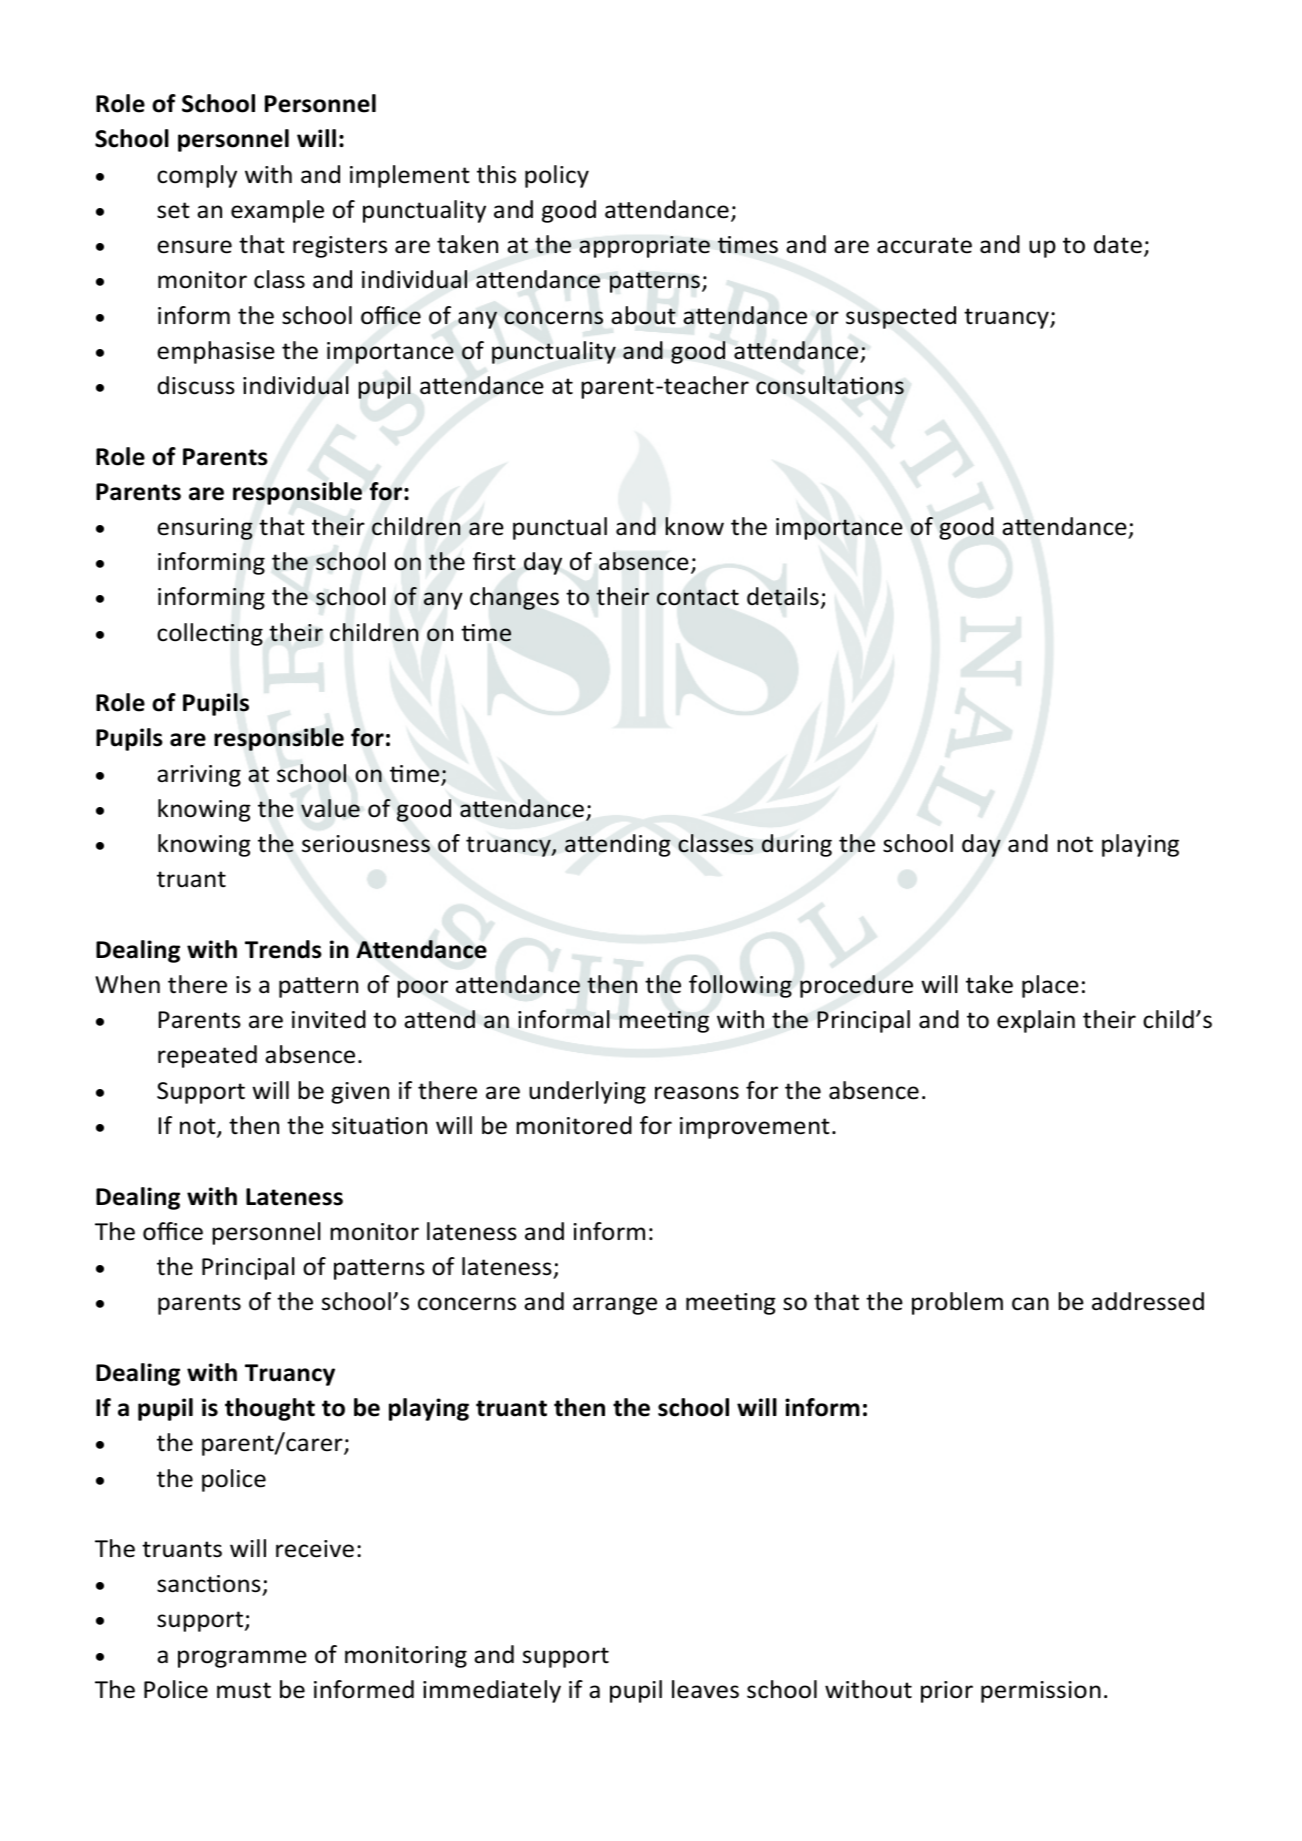 The width and height of the screenshot is (1302, 1841). What do you see at coordinates (1118, 244) in the screenshot?
I see `date` at bounding box center [1118, 244].
